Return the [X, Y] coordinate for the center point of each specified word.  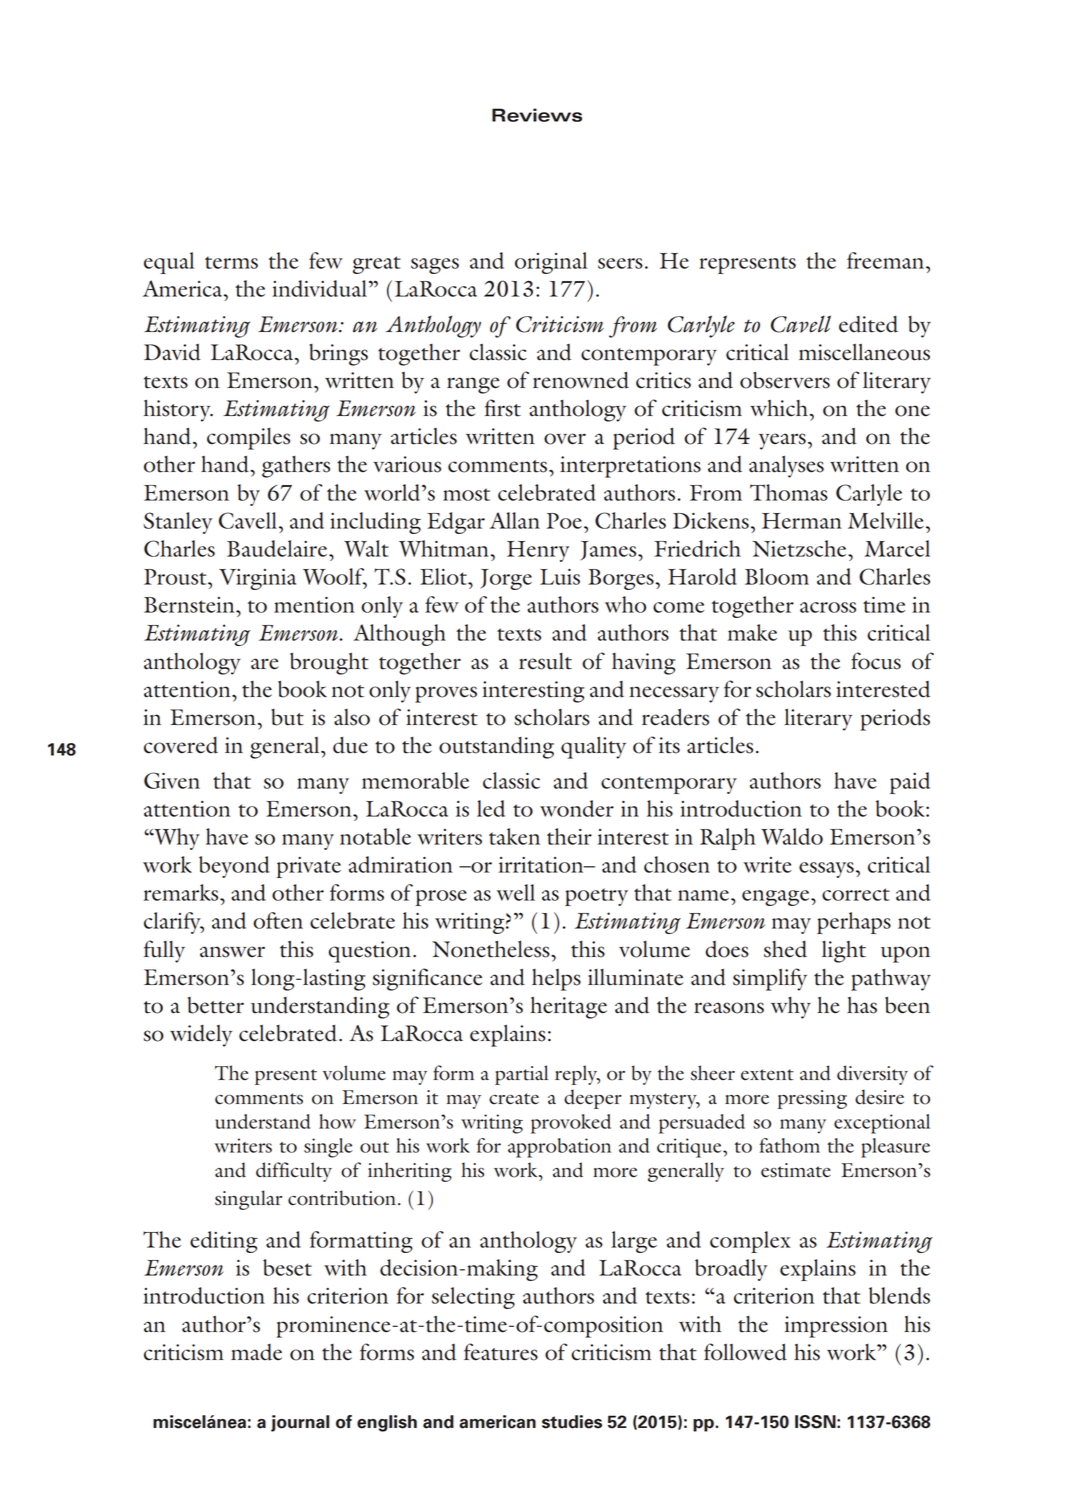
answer [232, 952]
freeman [887, 260]
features [501, 1352]
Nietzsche [800, 548]
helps [556, 980]
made [256, 1352]
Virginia [257, 579]
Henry [538, 551]
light [844, 952]
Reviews [537, 115]
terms [231, 262]
